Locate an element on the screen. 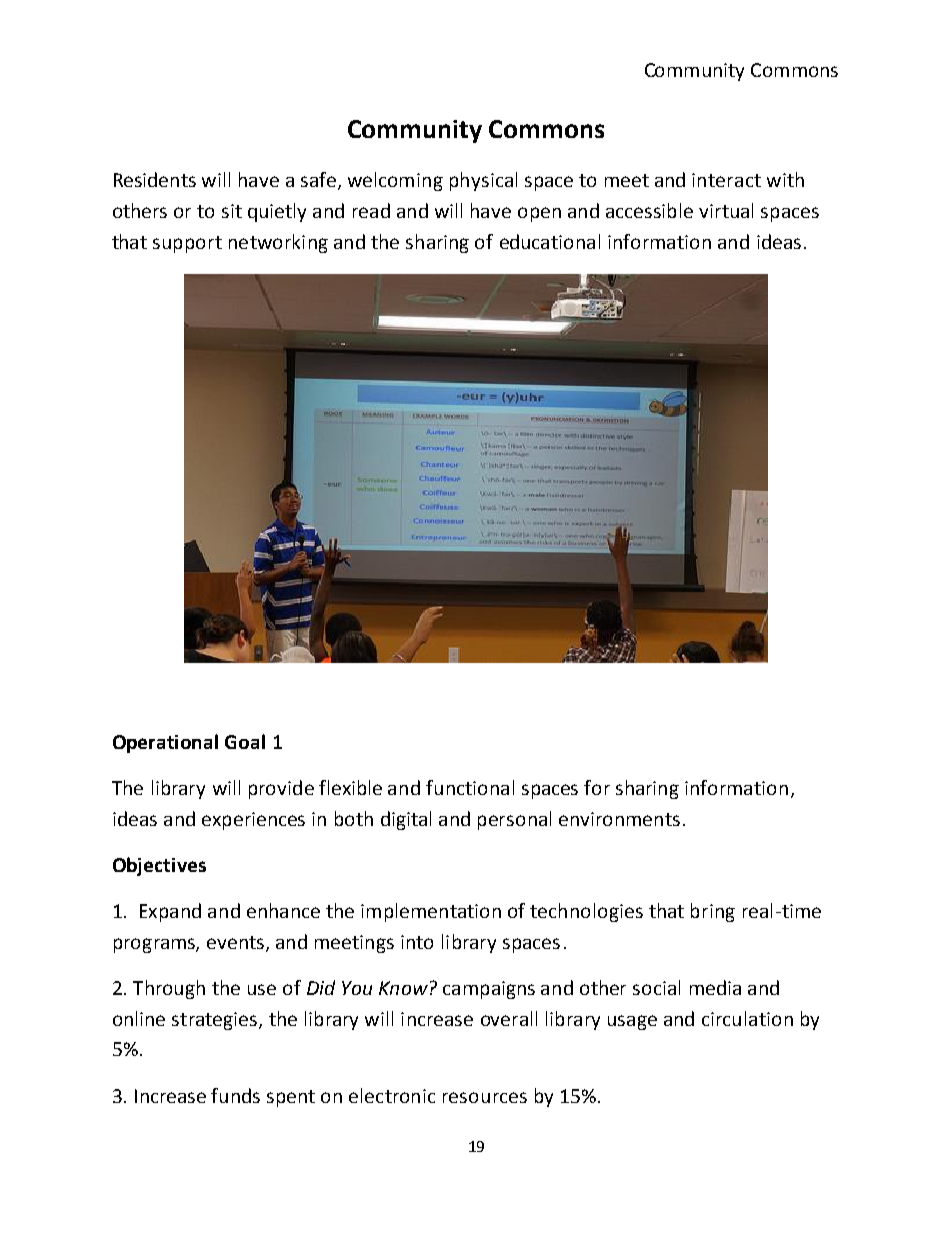 This screenshot has width=952, height=1233. sit is located at coordinates (232, 211).
